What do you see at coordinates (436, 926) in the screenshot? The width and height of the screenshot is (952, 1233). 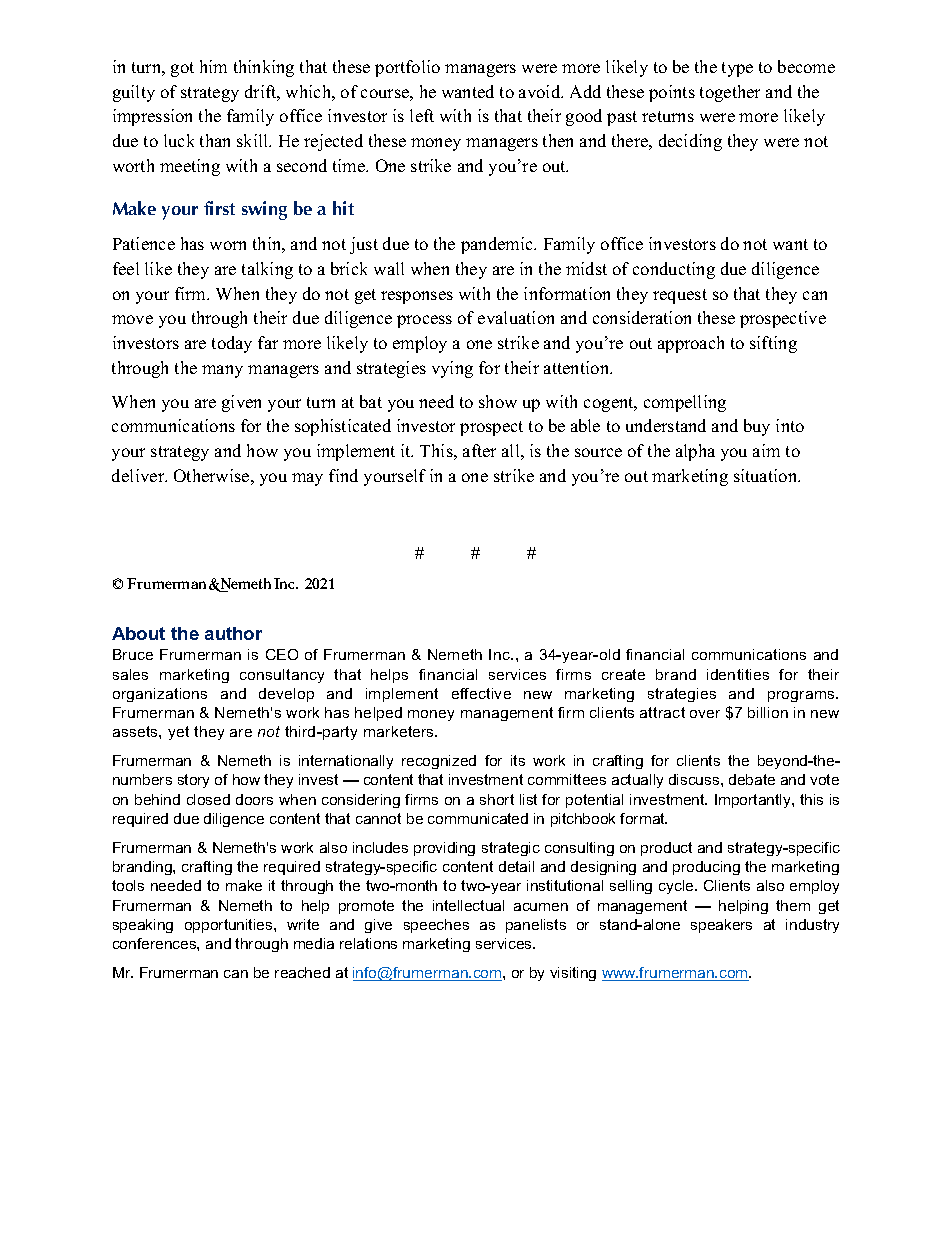 I see `speeches` at bounding box center [436, 926].
